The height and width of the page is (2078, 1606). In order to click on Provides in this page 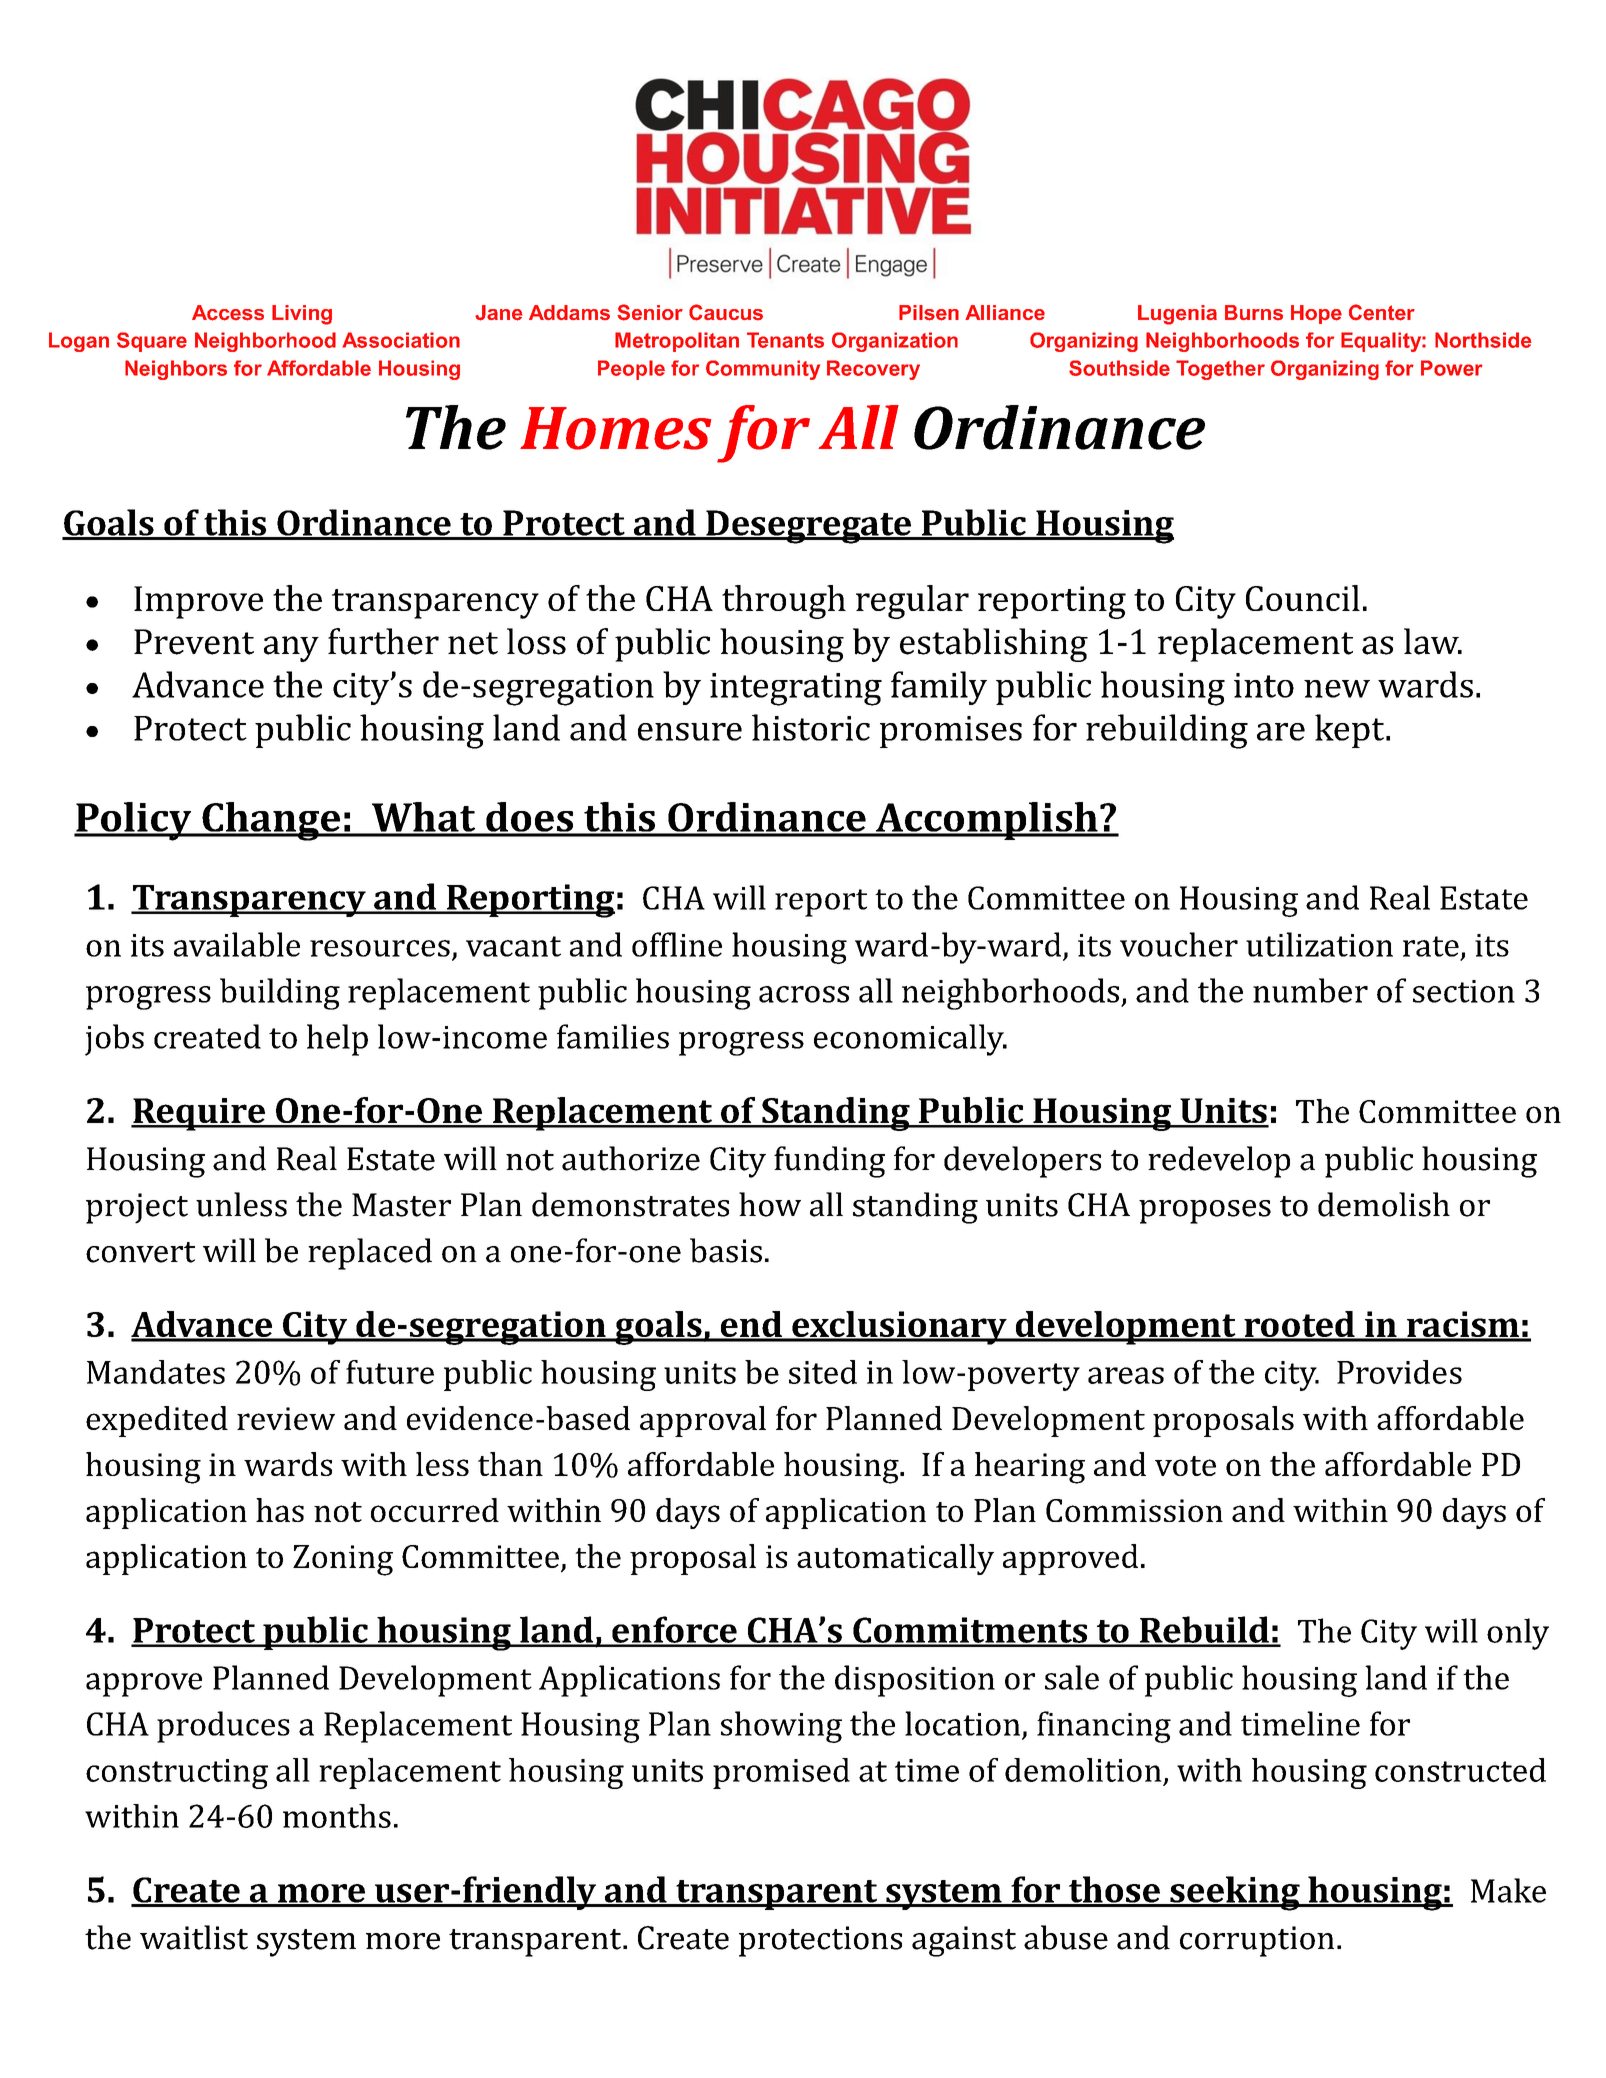, I will do `click(1399, 1372)`.
